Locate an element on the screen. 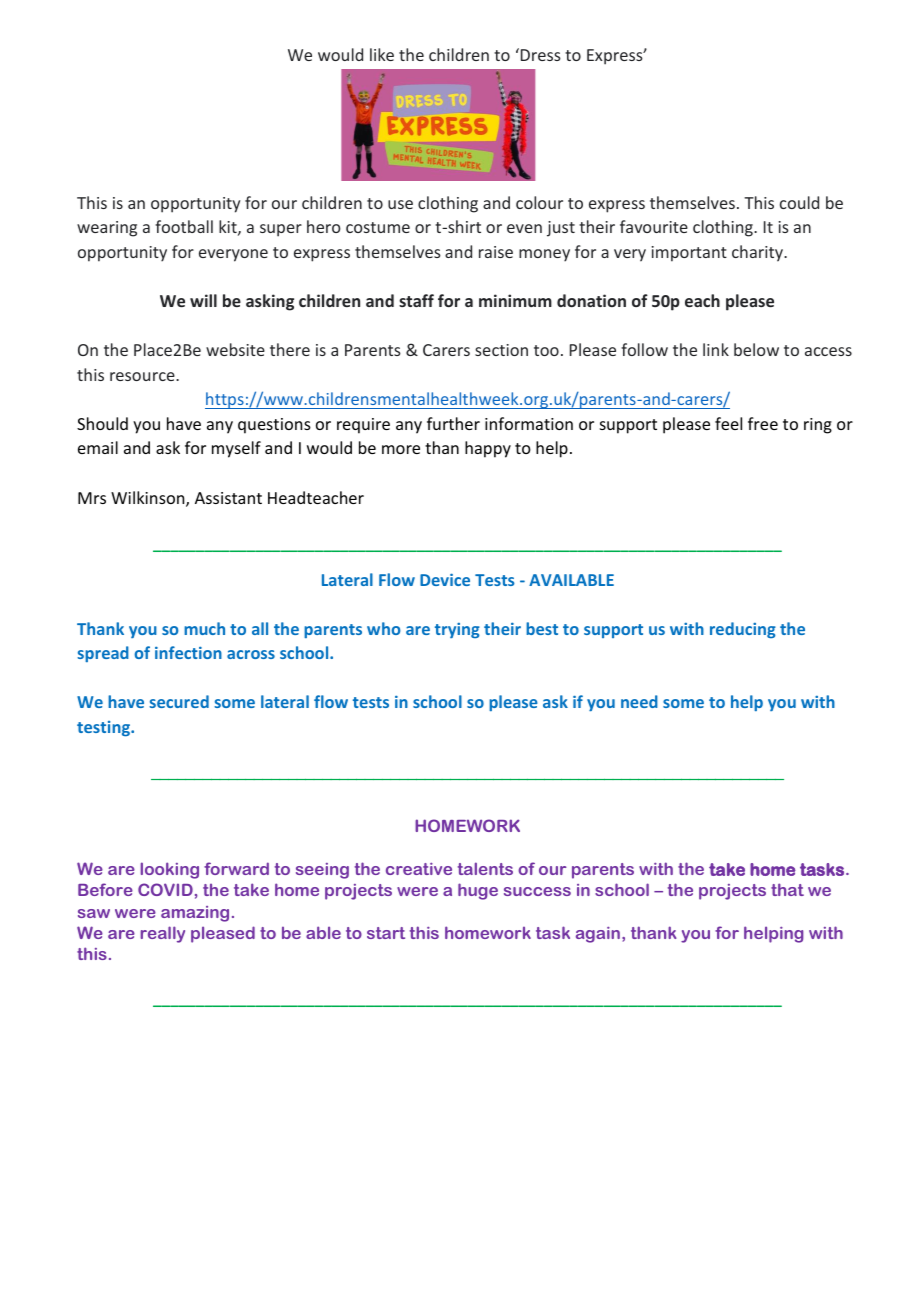  further is located at coordinates (453, 423).
